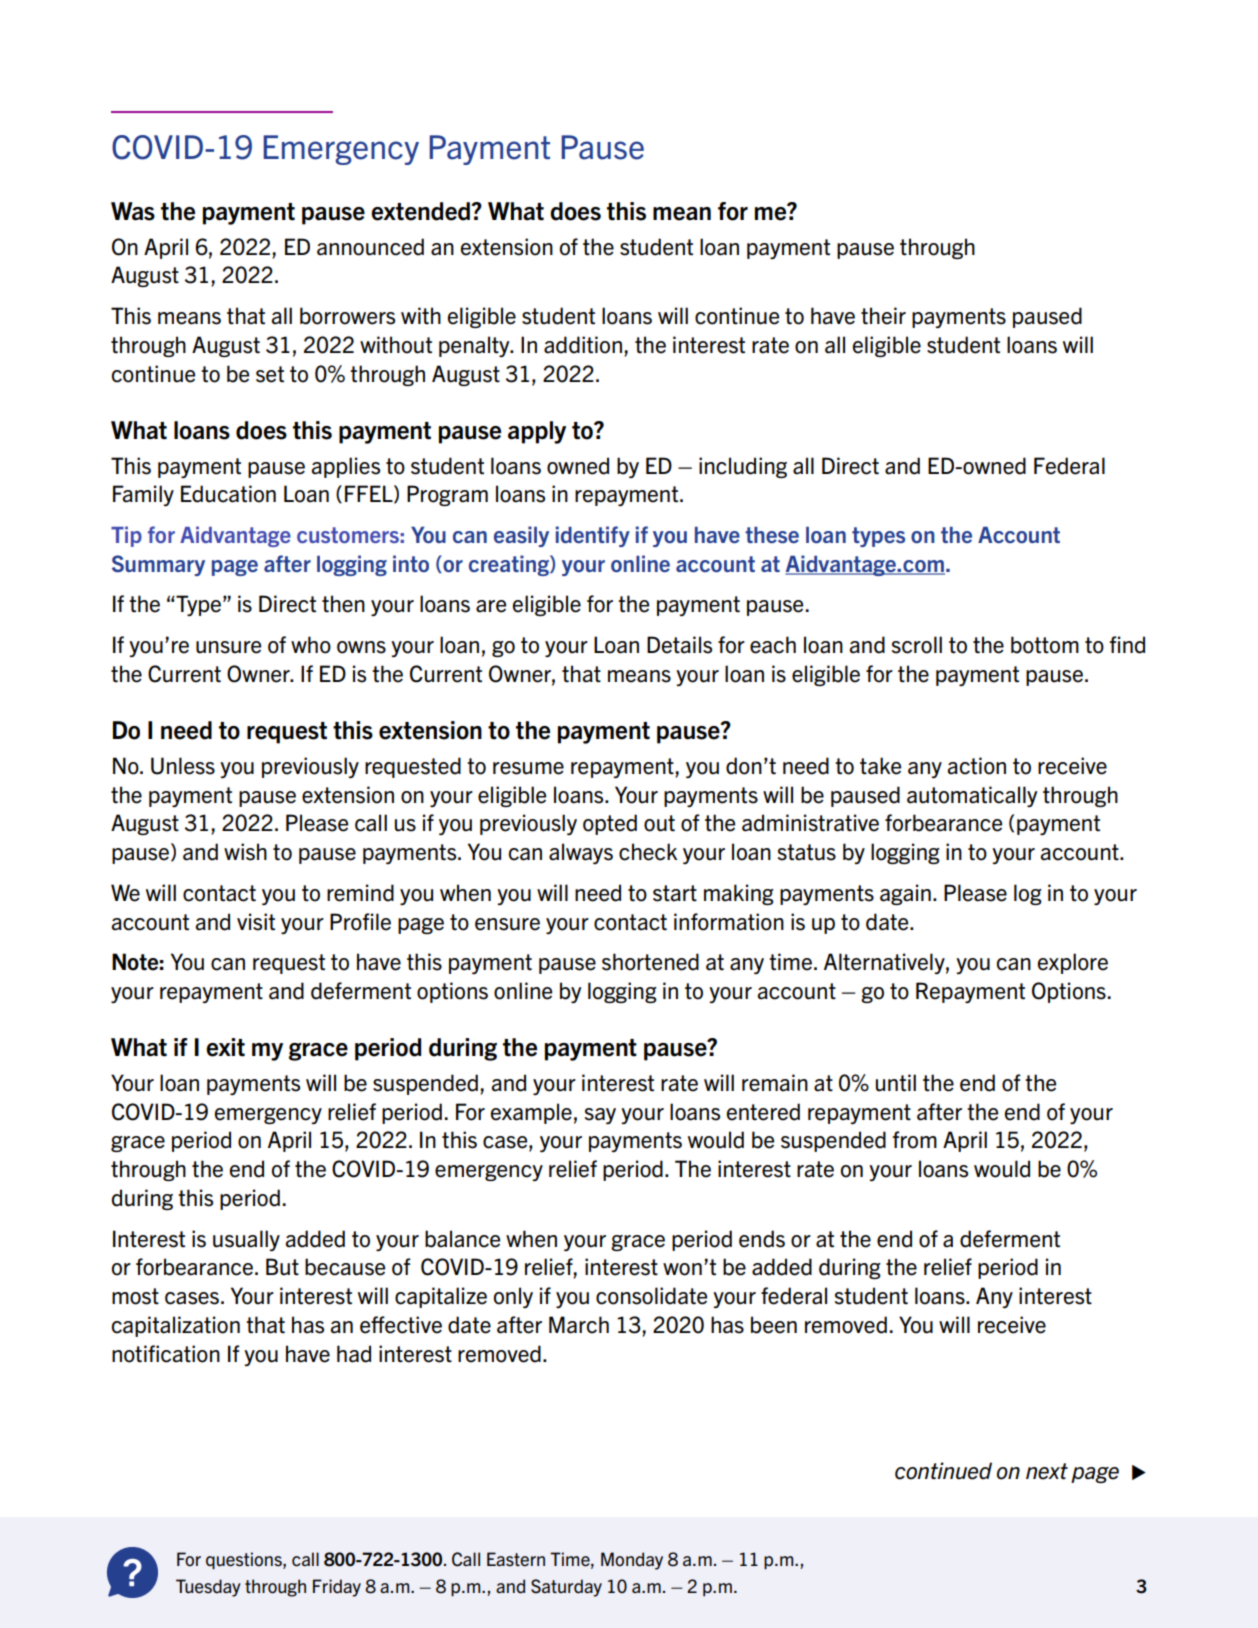  Describe the element at coordinates (208, 1588) in the image. I see `Tuesday` at that location.
